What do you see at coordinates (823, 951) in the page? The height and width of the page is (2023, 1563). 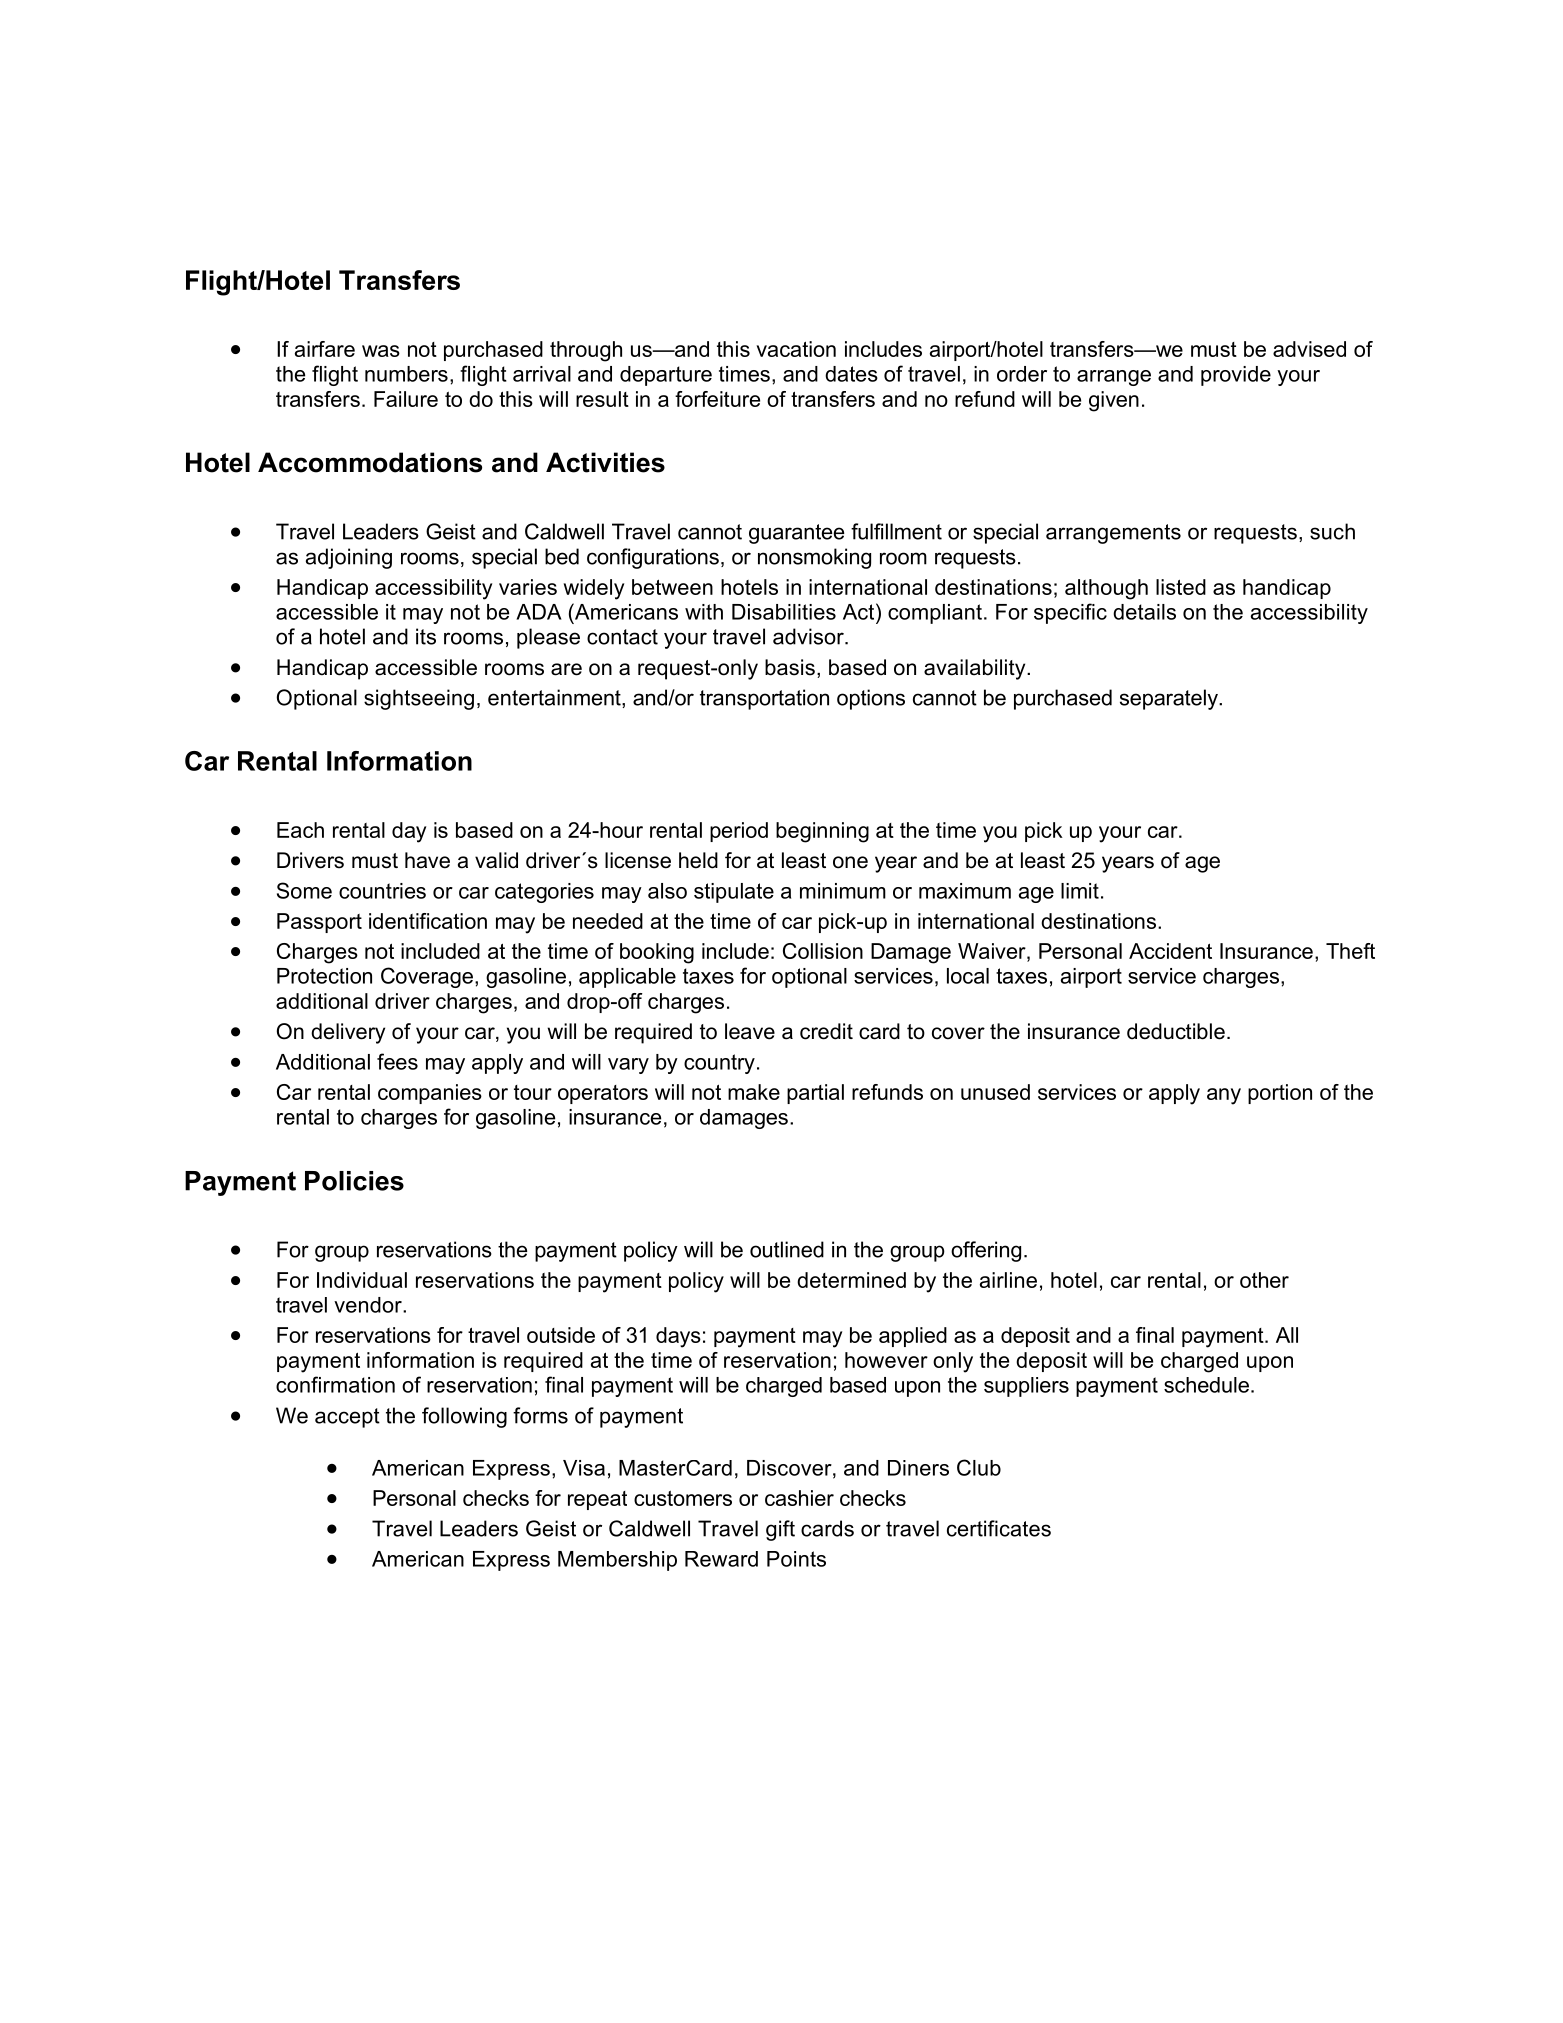 I see `Collision` at bounding box center [823, 951].
